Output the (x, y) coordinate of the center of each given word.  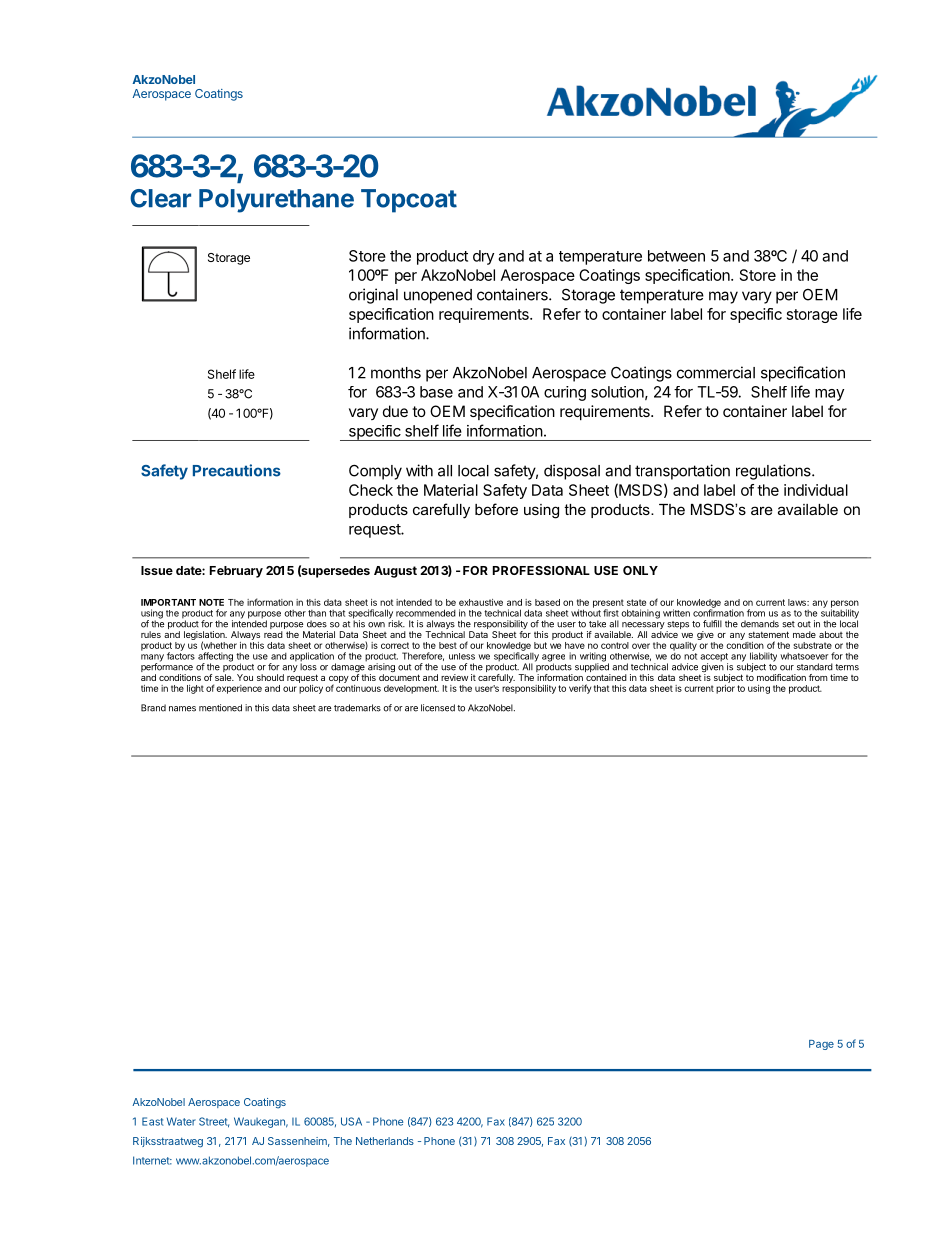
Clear (160, 198)
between (676, 256)
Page (821, 1045)
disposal (572, 472)
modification (781, 677)
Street (214, 1122)
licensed (438, 708)
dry (483, 257)
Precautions (237, 470)
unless (462, 656)
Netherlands (385, 1141)
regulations (774, 472)
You (245, 677)
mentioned (220, 708)
